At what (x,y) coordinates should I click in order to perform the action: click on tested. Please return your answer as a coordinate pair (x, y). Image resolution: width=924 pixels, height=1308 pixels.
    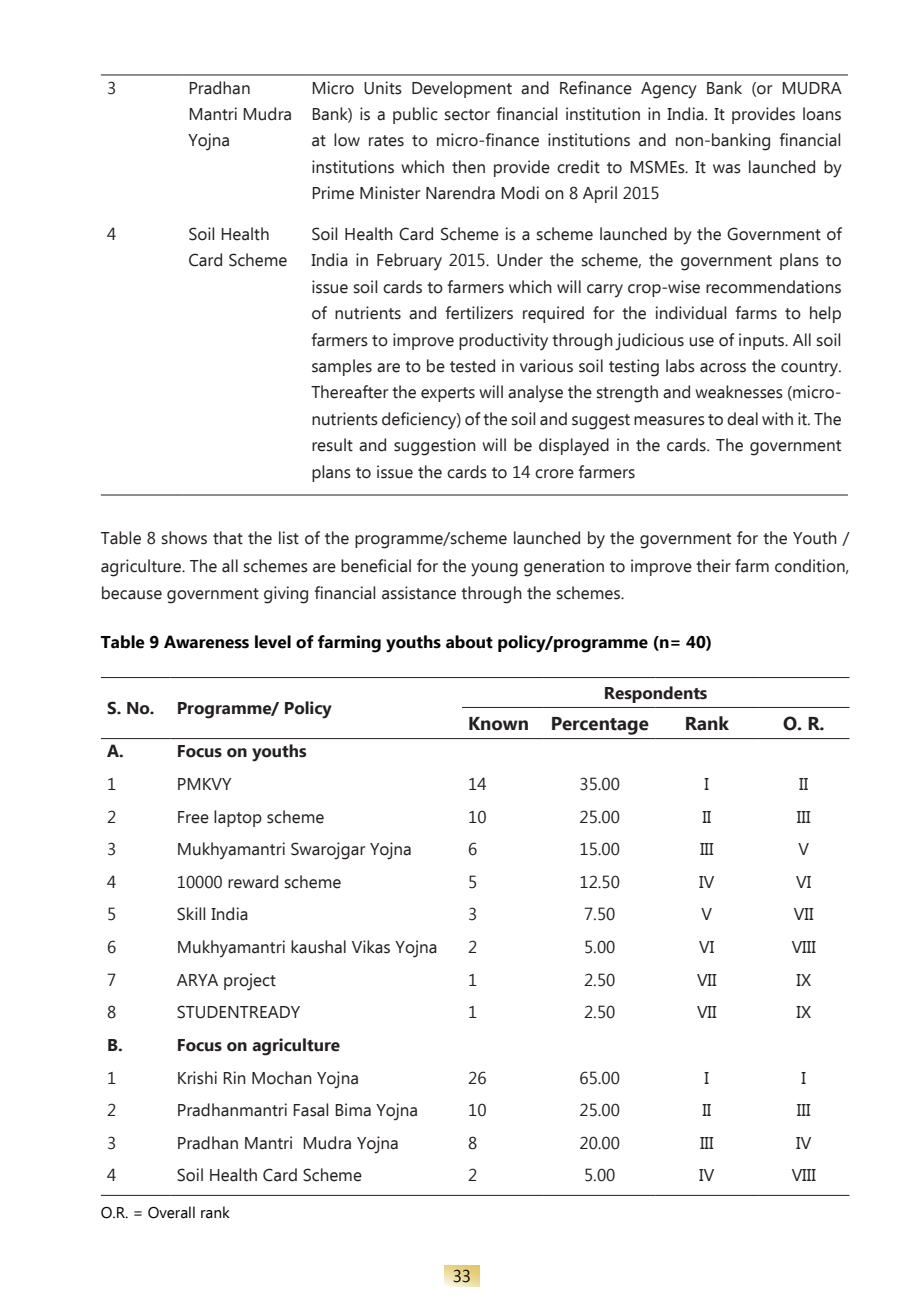
    Looking at the image, I should click on (472, 366).
